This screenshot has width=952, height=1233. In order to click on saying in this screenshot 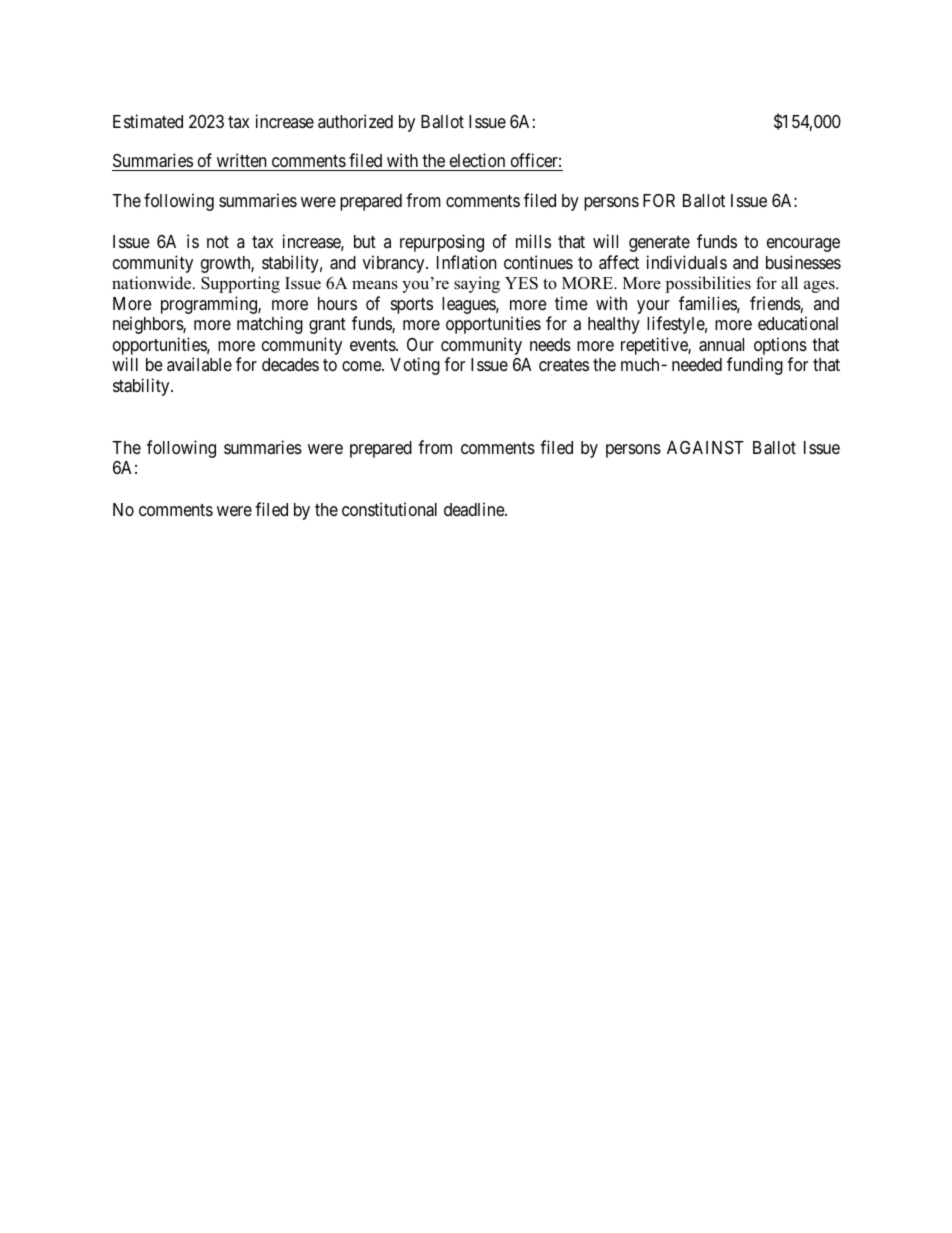, I will do `click(477, 284)`.
